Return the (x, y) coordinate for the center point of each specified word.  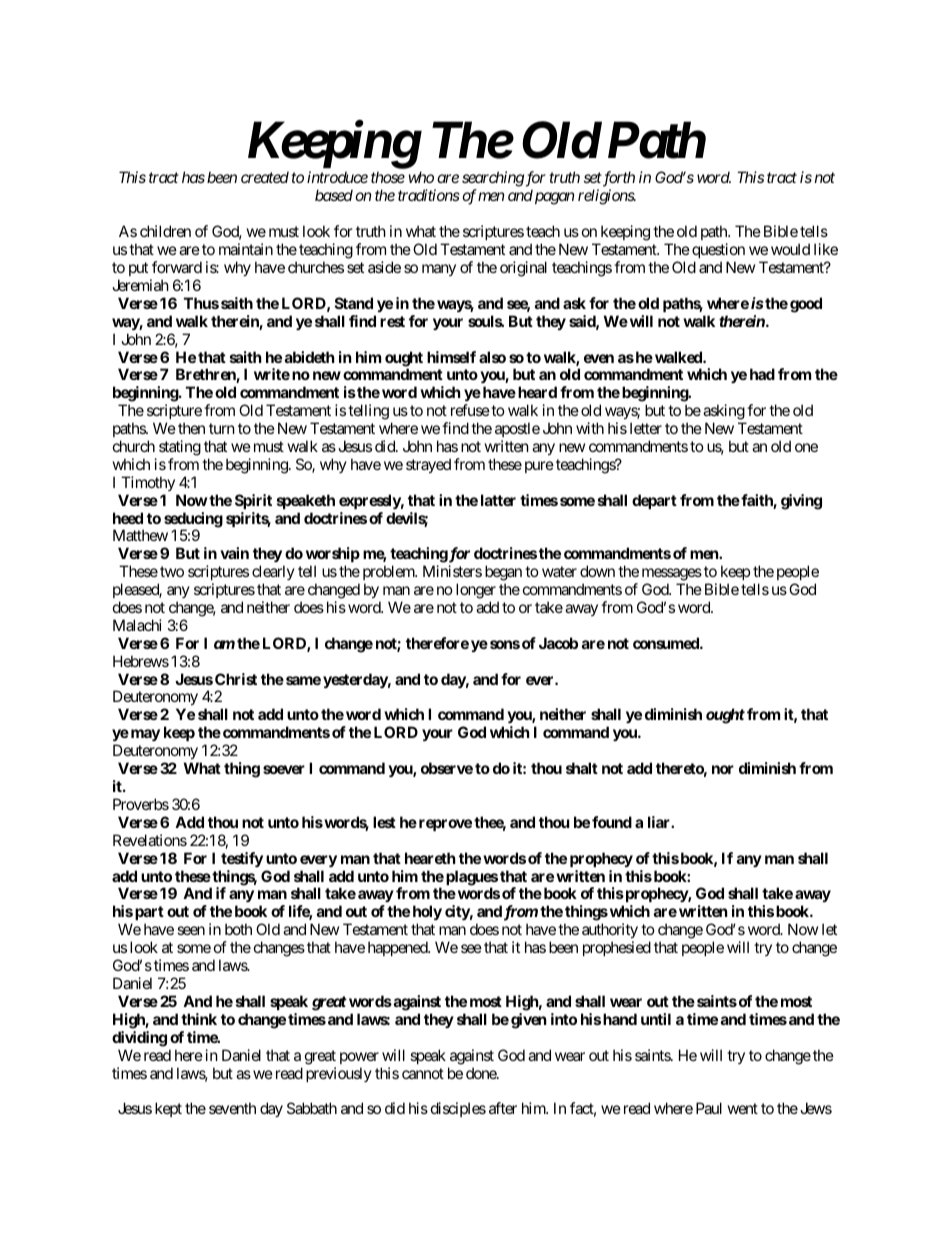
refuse (470, 410)
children (165, 231)
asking (724, 412)
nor (723, 769)
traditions (429, 195)
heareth (430, 858)
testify (242, 859)
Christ (236, 679)
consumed (667, 643)
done (482, 1073)
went (743, 1108)
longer (476, 591)
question (718, 250)
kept (168, 1109)
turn (222, 428)
